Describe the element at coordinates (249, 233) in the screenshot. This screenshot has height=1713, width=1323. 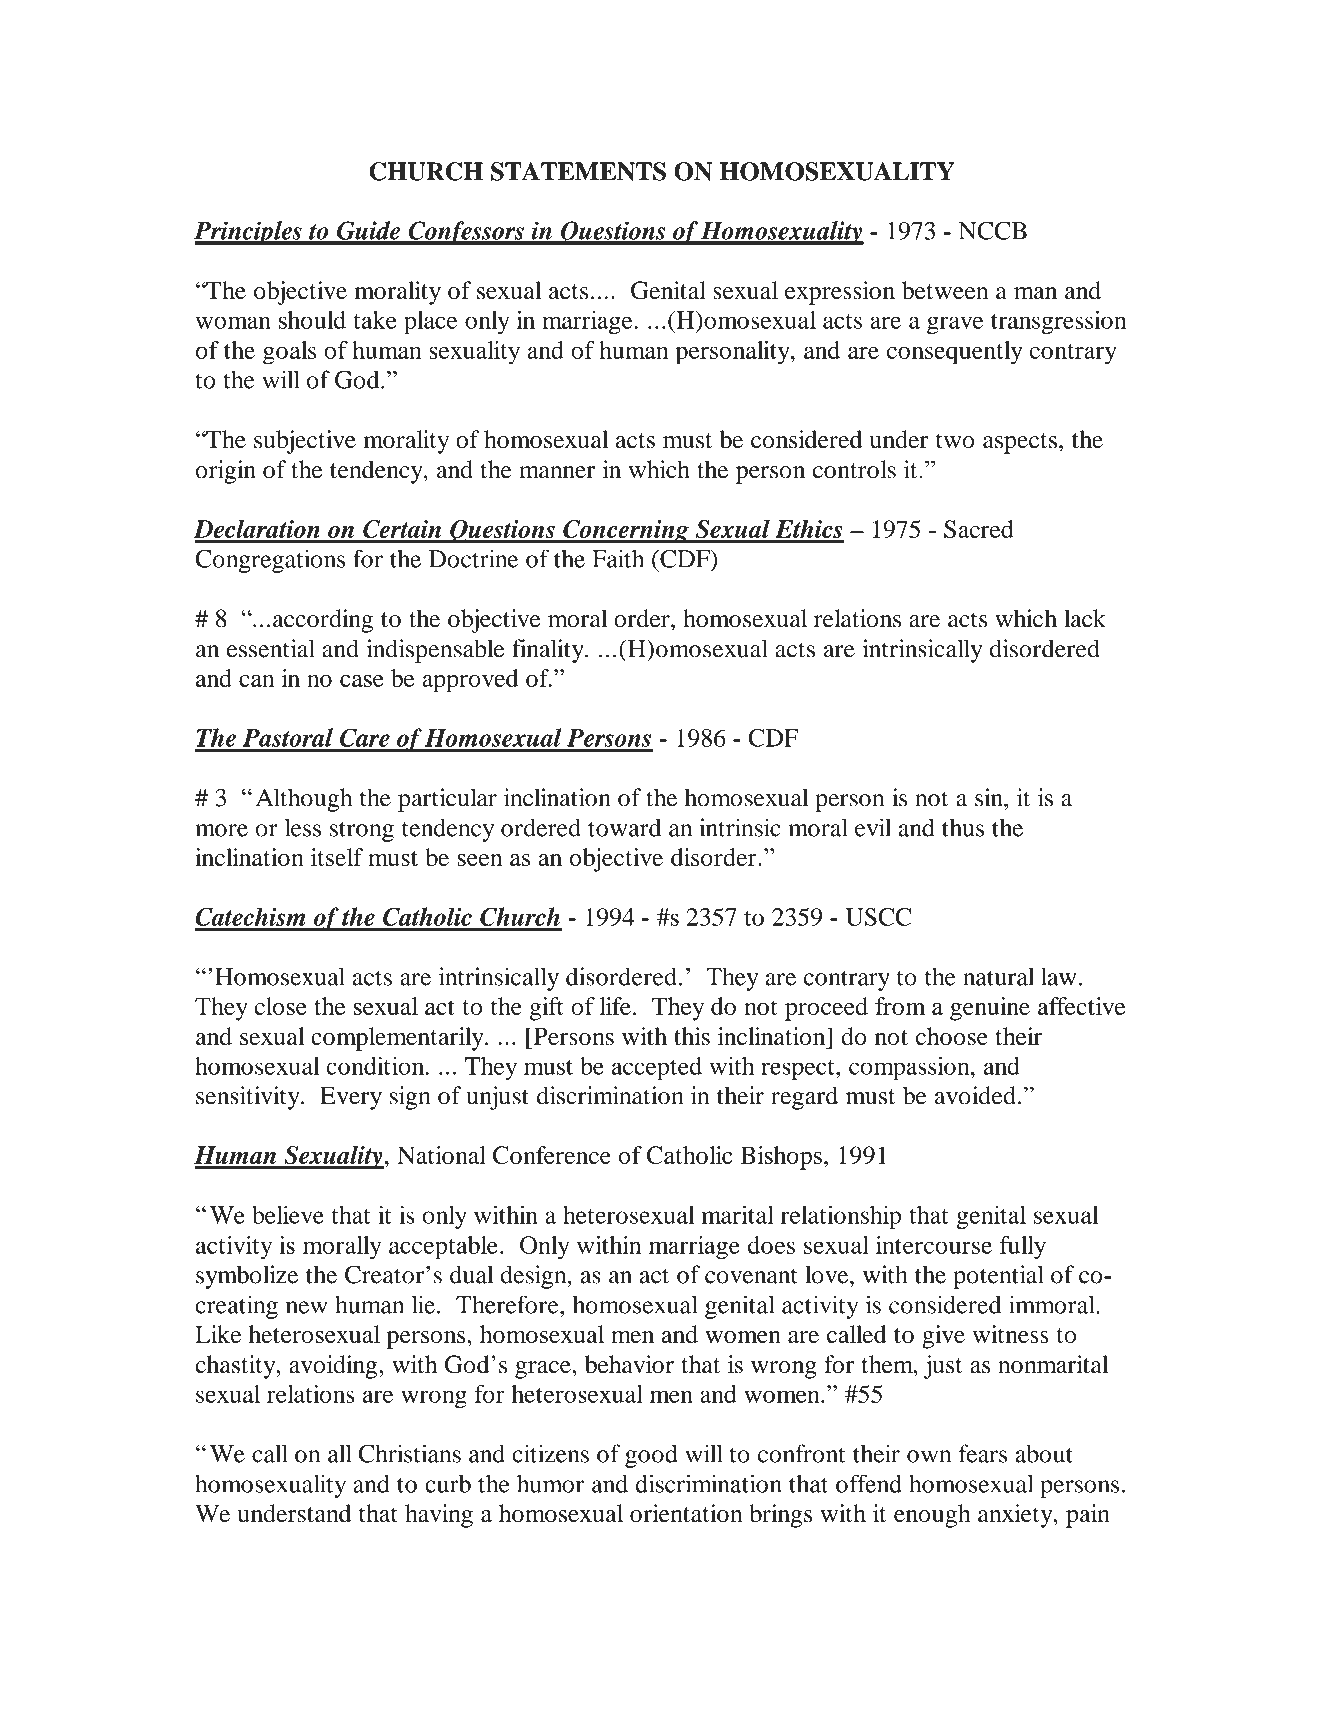
I see `Principles` at that location.
